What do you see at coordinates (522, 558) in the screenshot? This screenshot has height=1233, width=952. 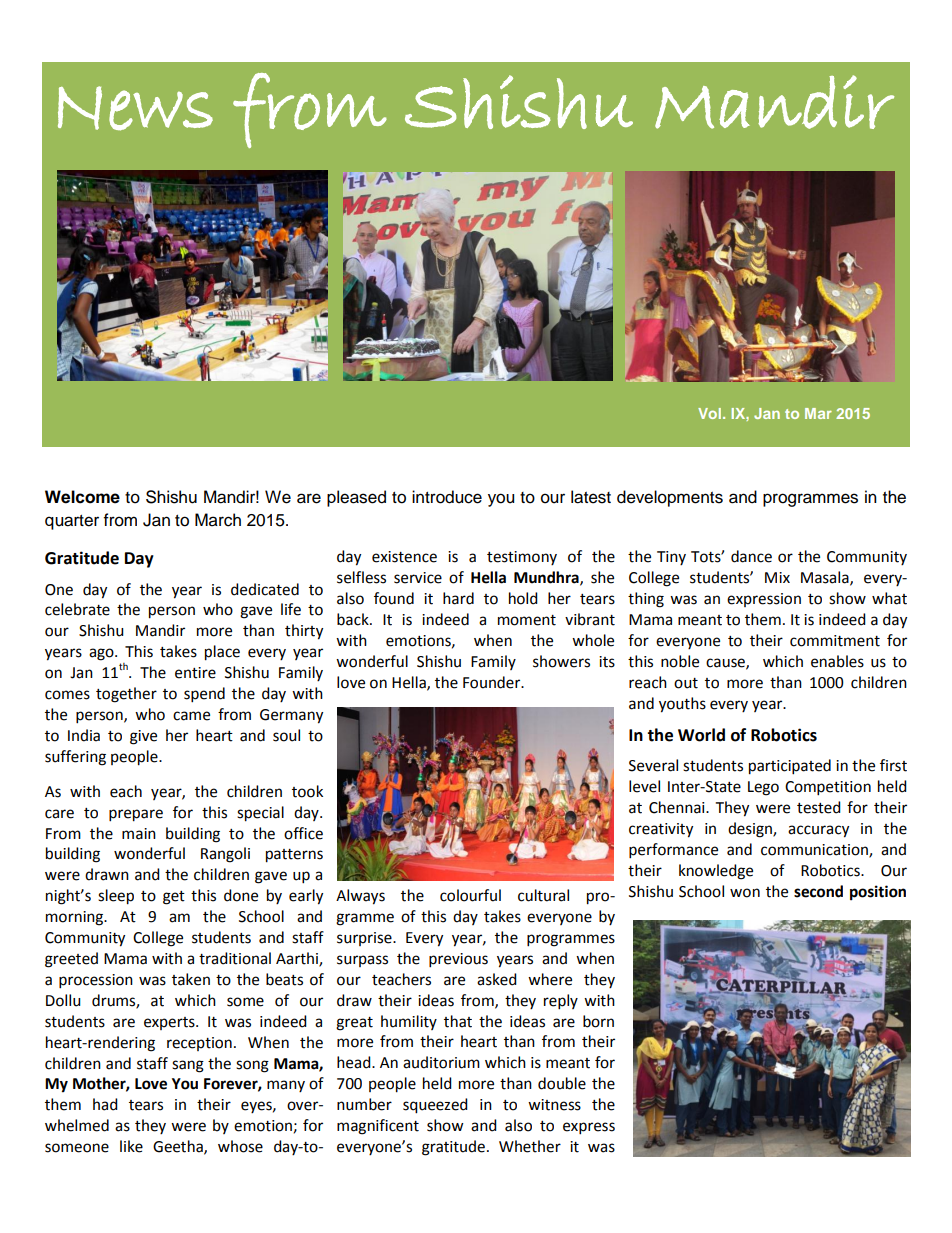 I see `testimony` at bounding box center [522, 558].
